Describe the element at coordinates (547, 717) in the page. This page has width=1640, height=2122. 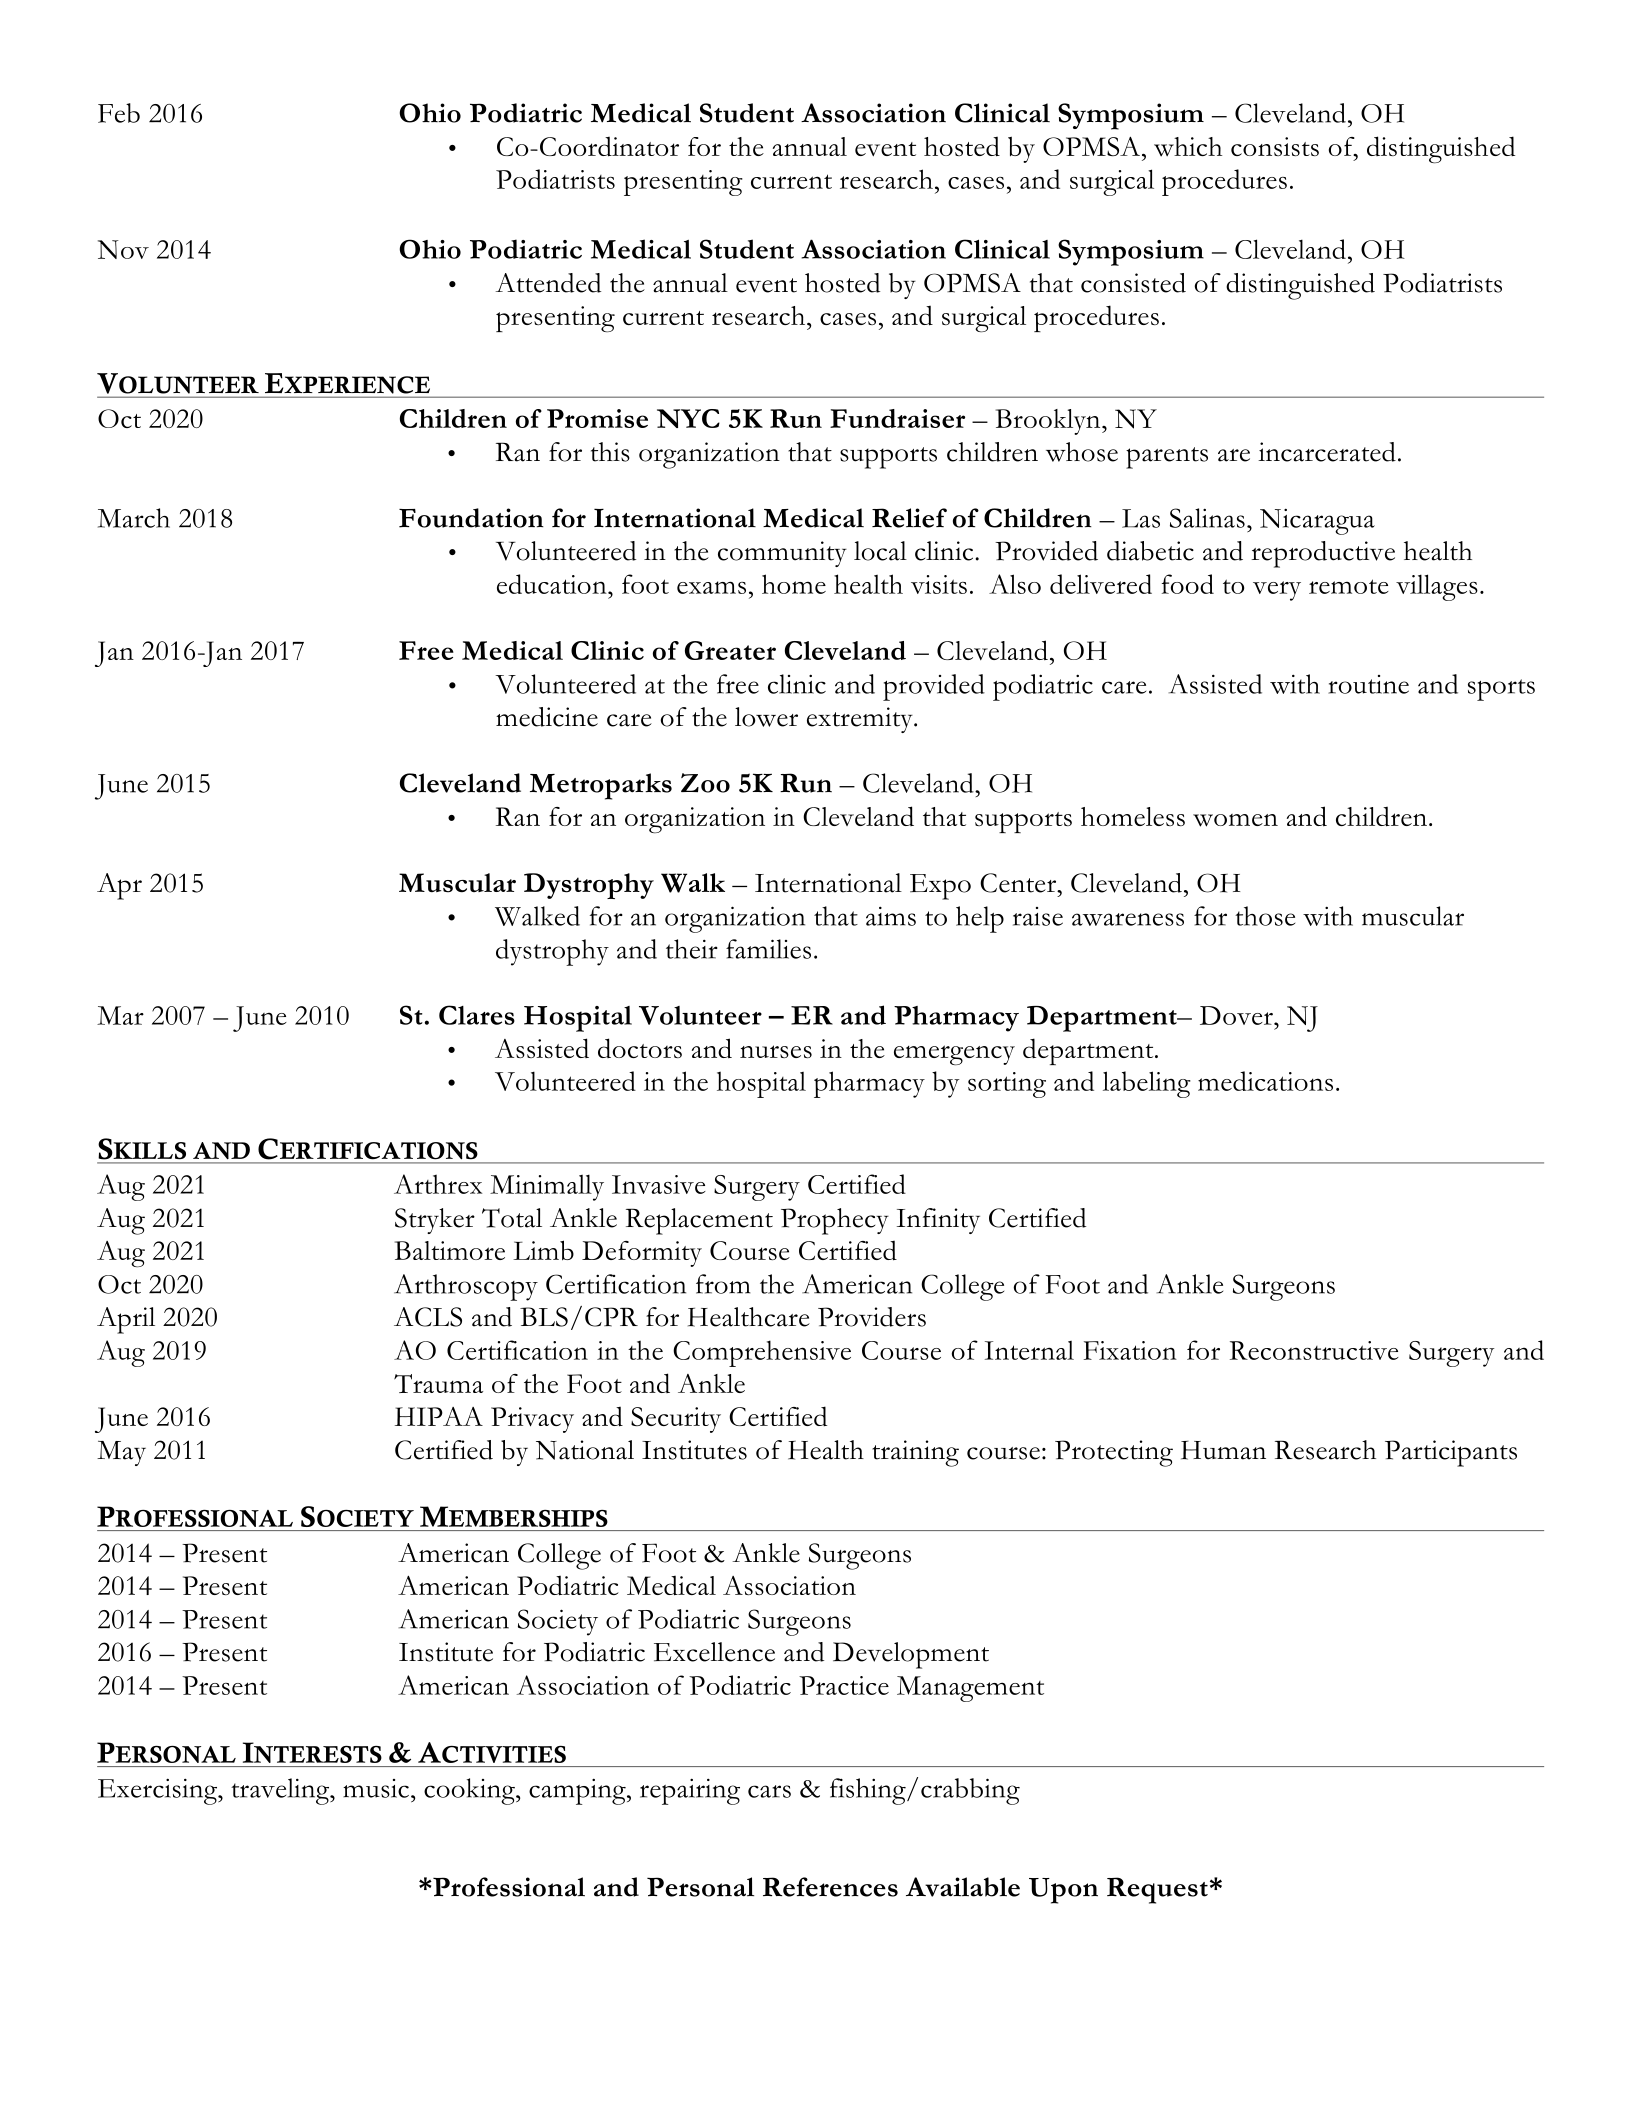
I see `medicine` at that location.
